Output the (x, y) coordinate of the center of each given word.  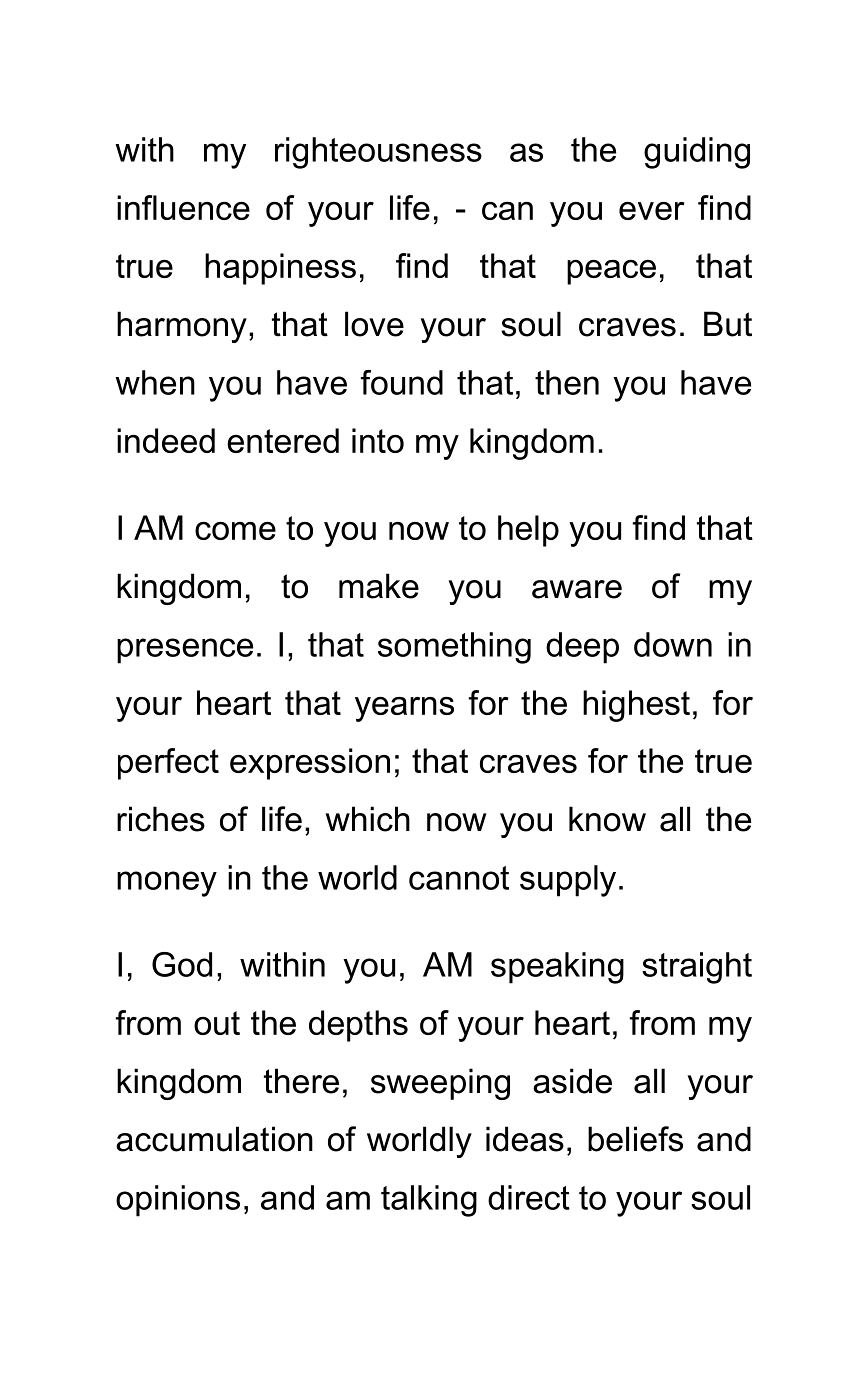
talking (429, 1201)
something (454, 648)
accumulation (214, 1139)
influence (183, 207)
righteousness (378, 153)
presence (185, 651)
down (673, 644)
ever (652, 211)
